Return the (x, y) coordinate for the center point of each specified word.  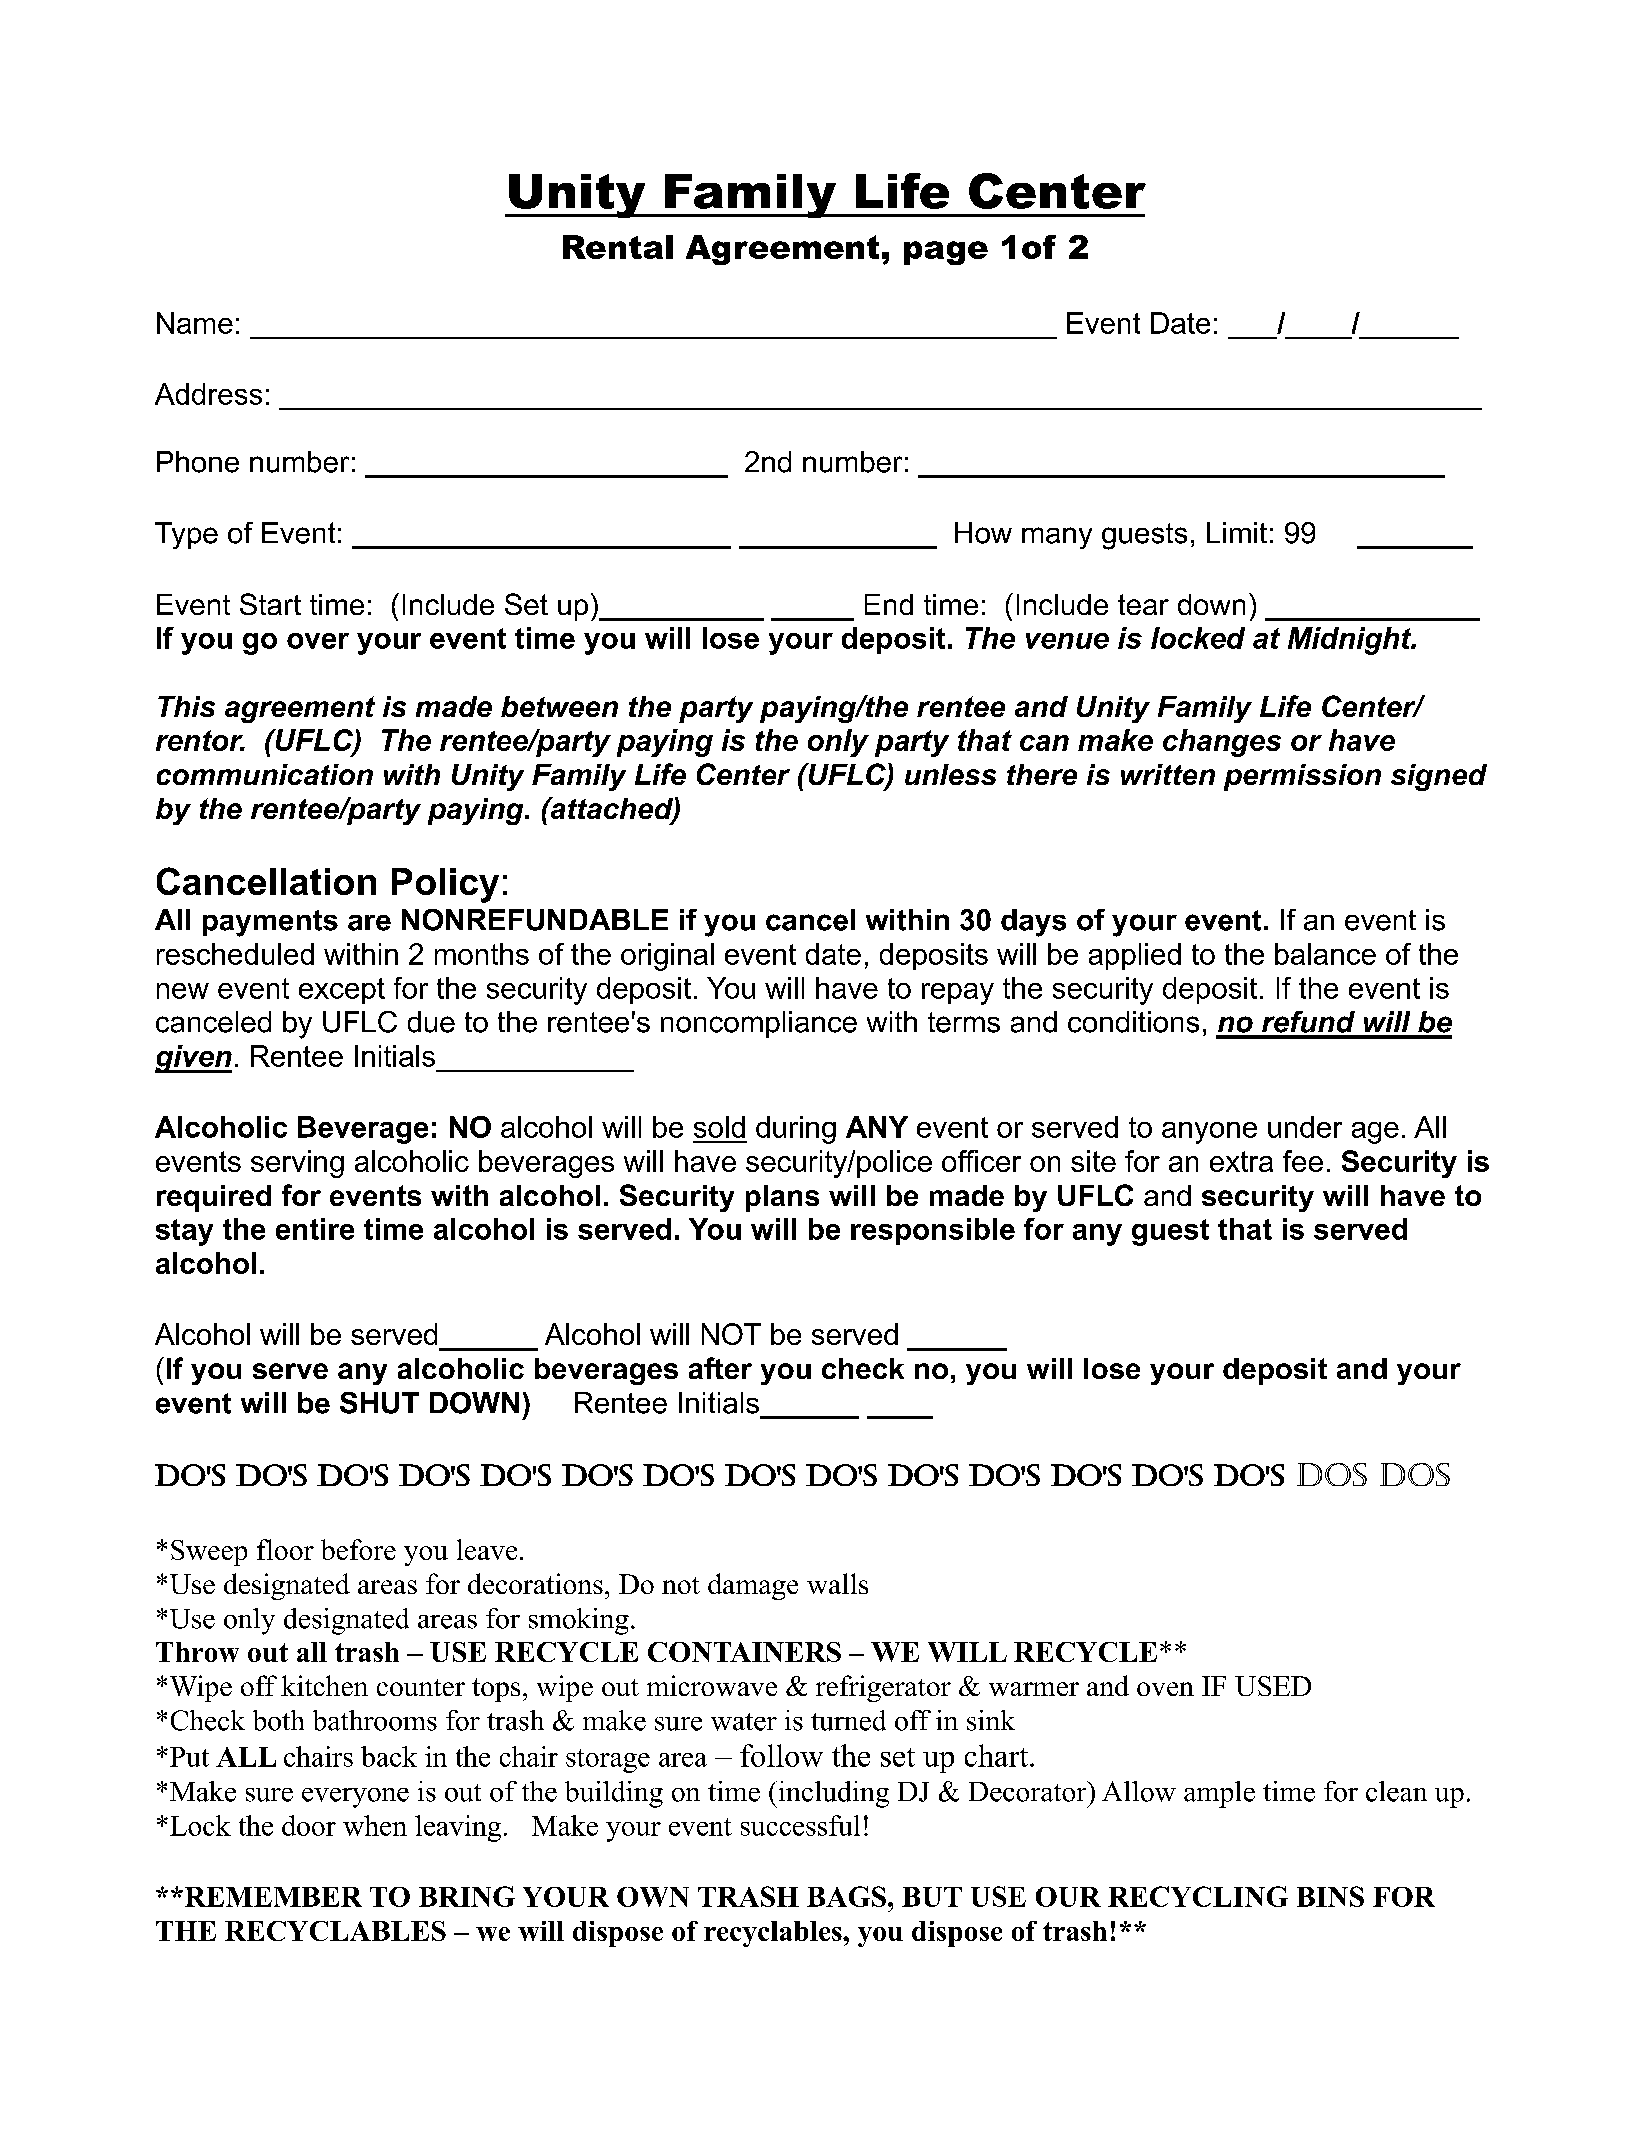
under (1305, 1127)
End (889, 604)
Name (195, 323)
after (720, 1368)
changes (1222, 743)
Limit (1237, 532)
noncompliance (759, 1024)
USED (1273, 1686)
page (946, 253)
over (318, 641)
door (309, 1825)
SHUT (379, 1403)
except (342, 991)
